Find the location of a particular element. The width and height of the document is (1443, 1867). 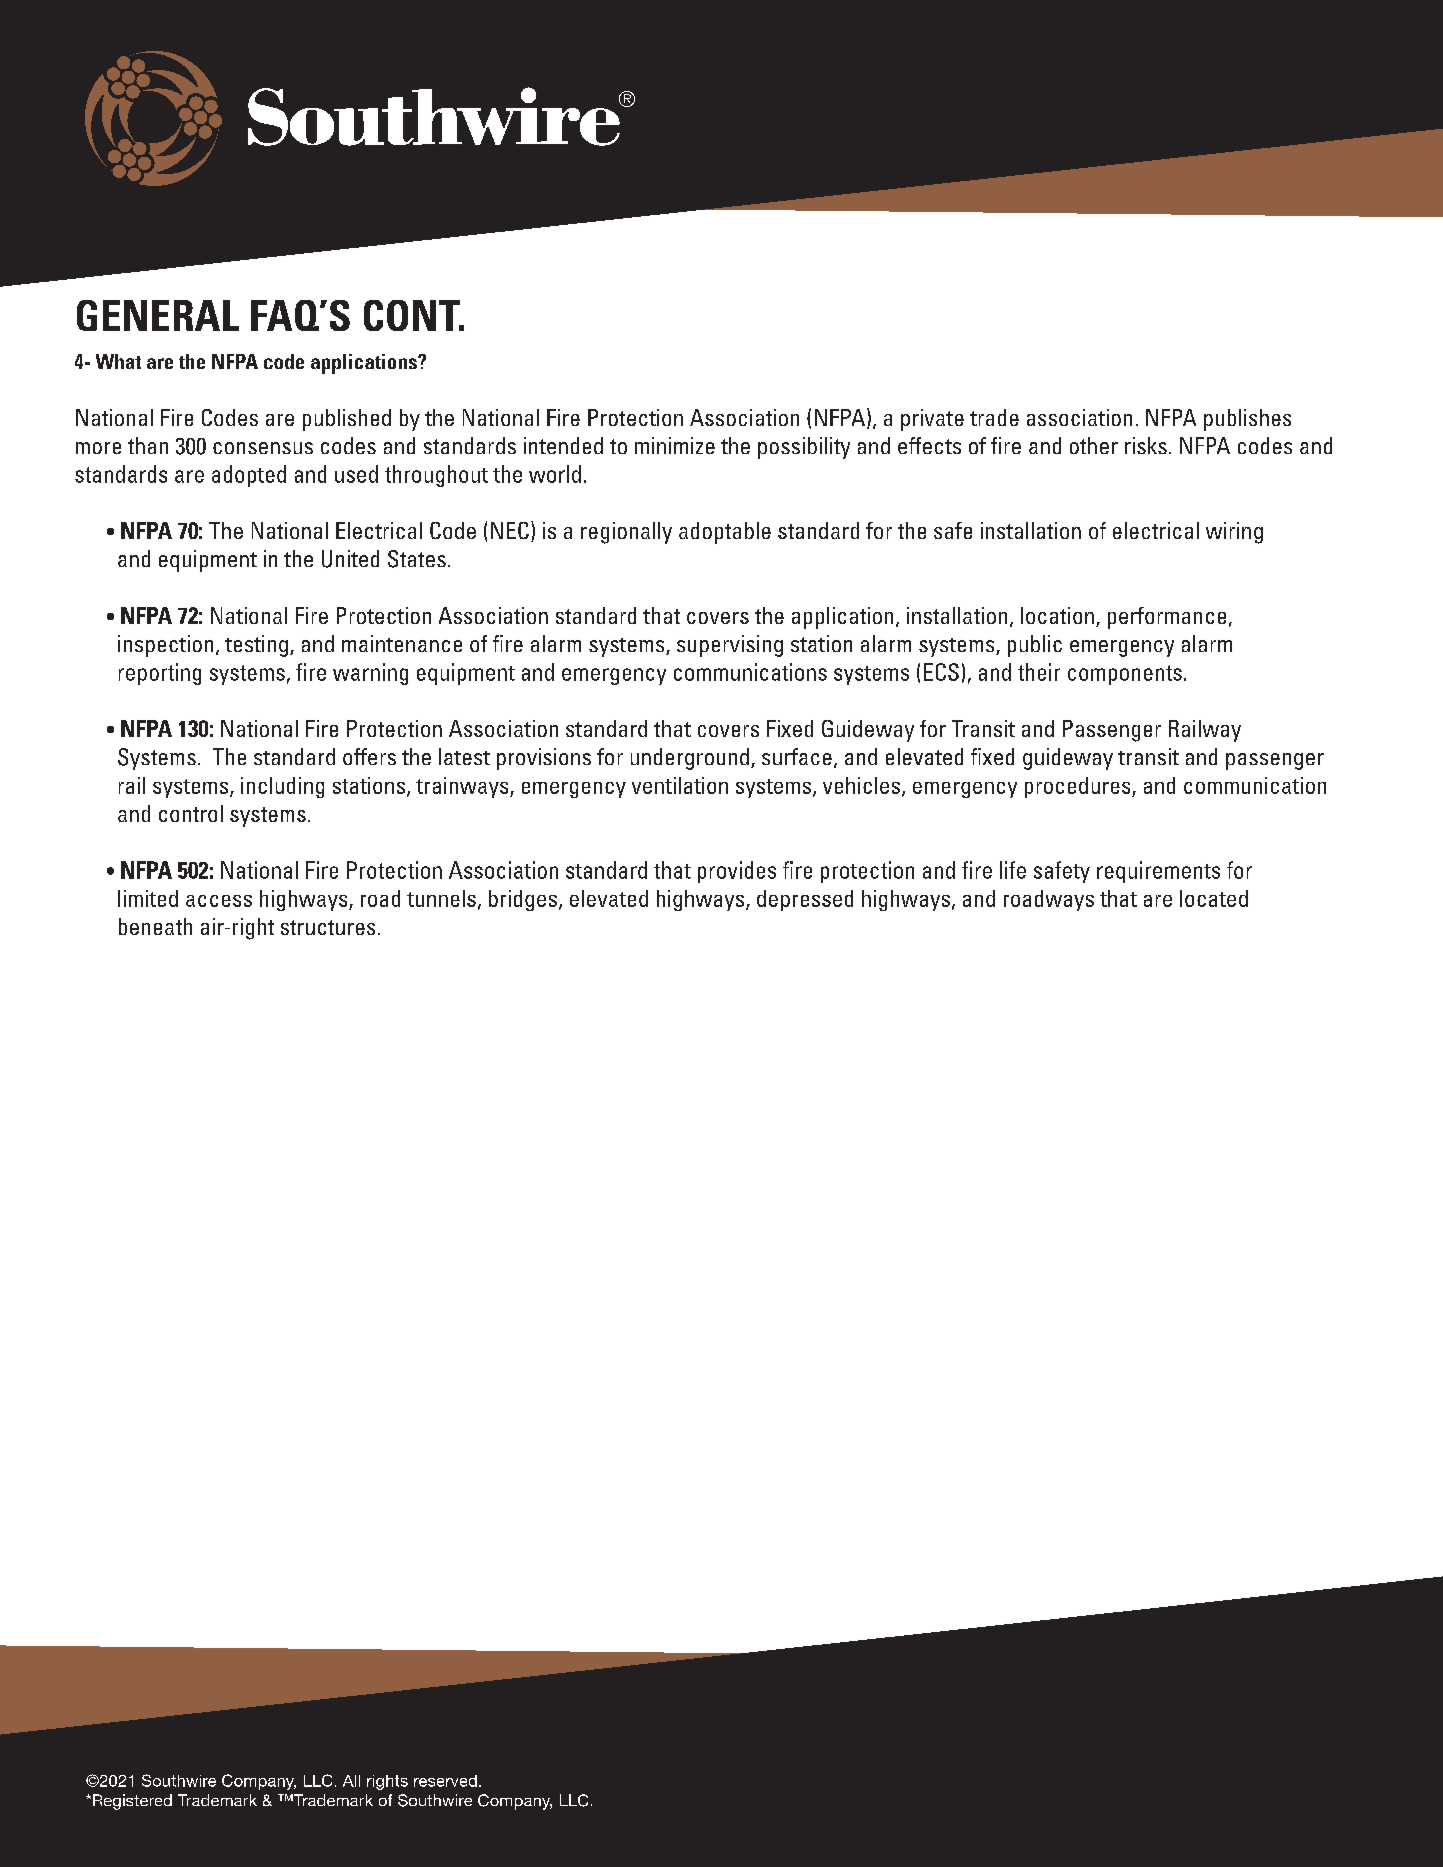

beneath is located at coordinates (155, 926).
